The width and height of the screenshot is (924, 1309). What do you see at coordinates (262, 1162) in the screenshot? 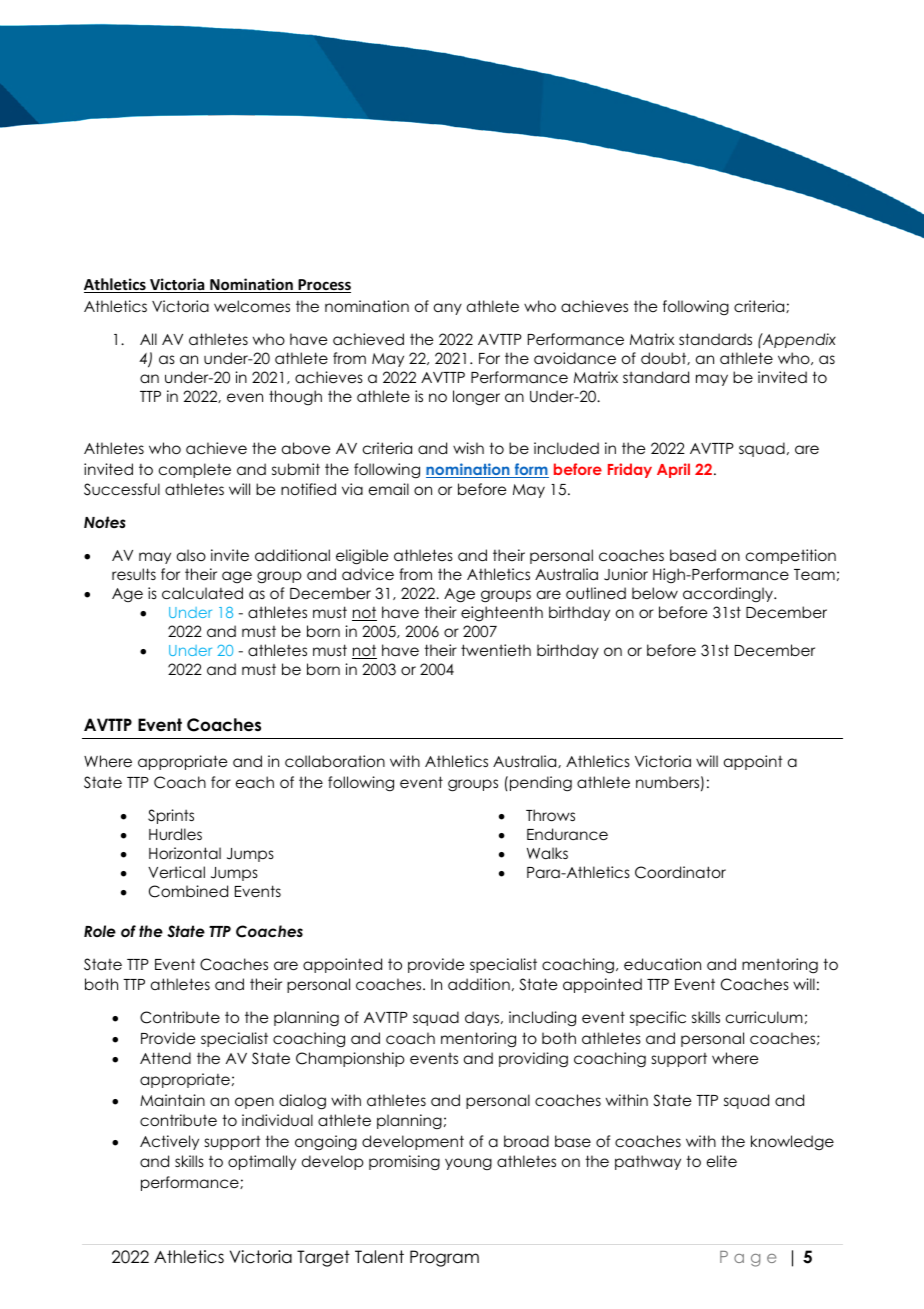
I see `optimally` at bounding box center [262, 1162].
